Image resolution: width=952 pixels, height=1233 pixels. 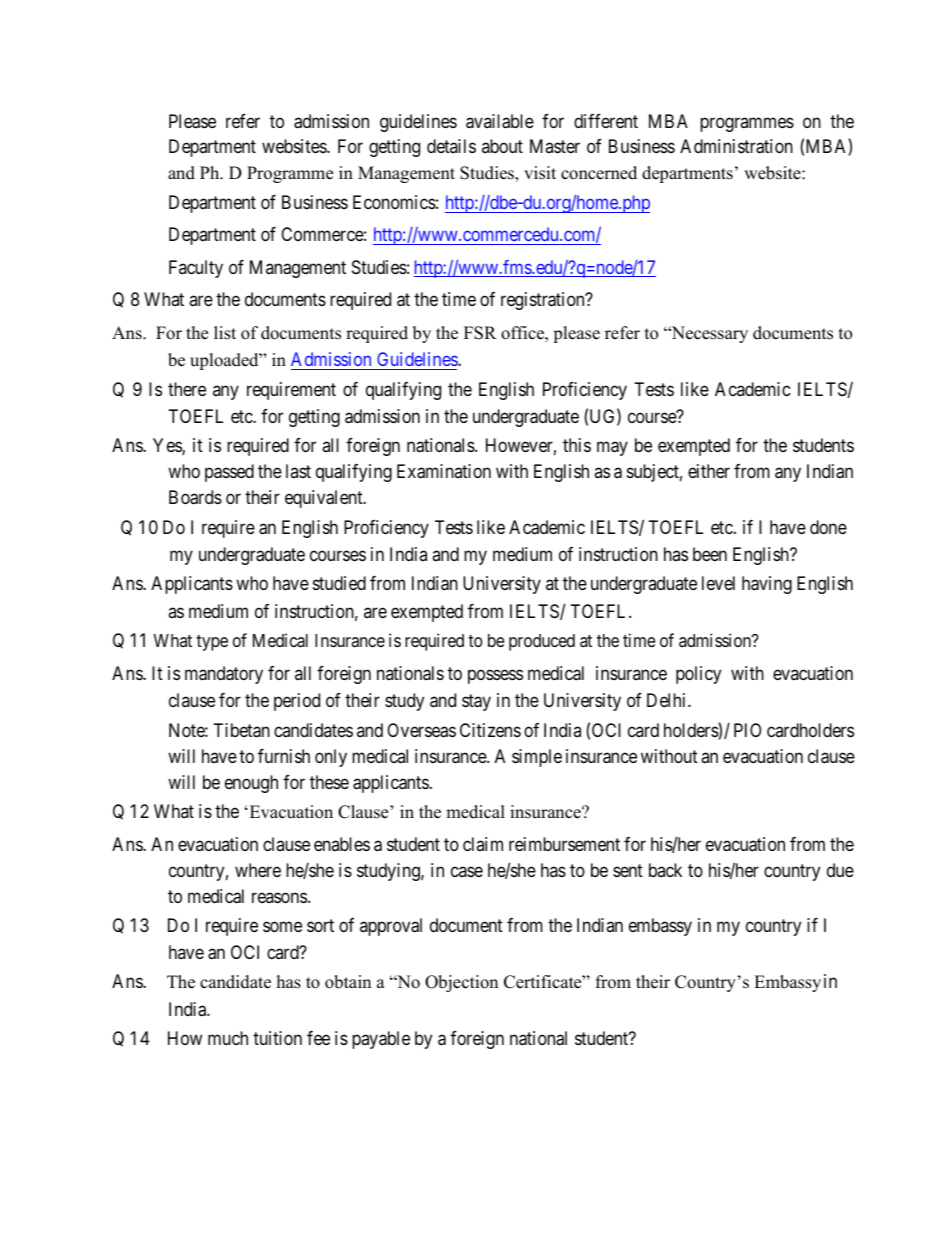 I want to click on Administration, so click(x=736, y=146).
